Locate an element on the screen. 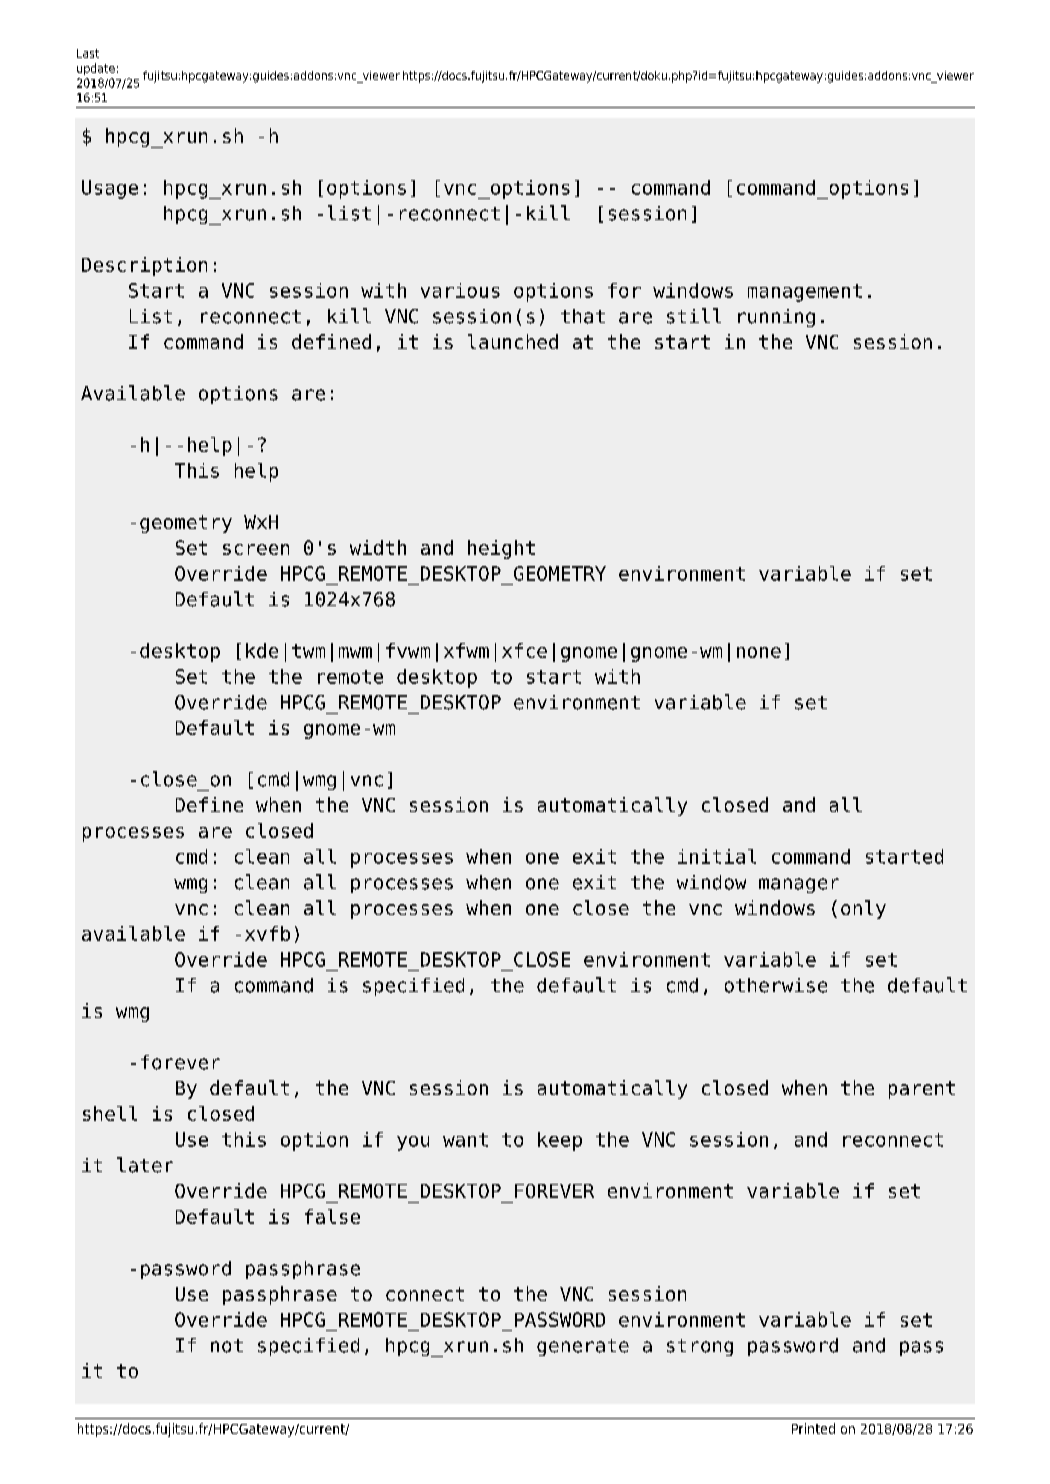  not is located at coordinates (227, 1346).
